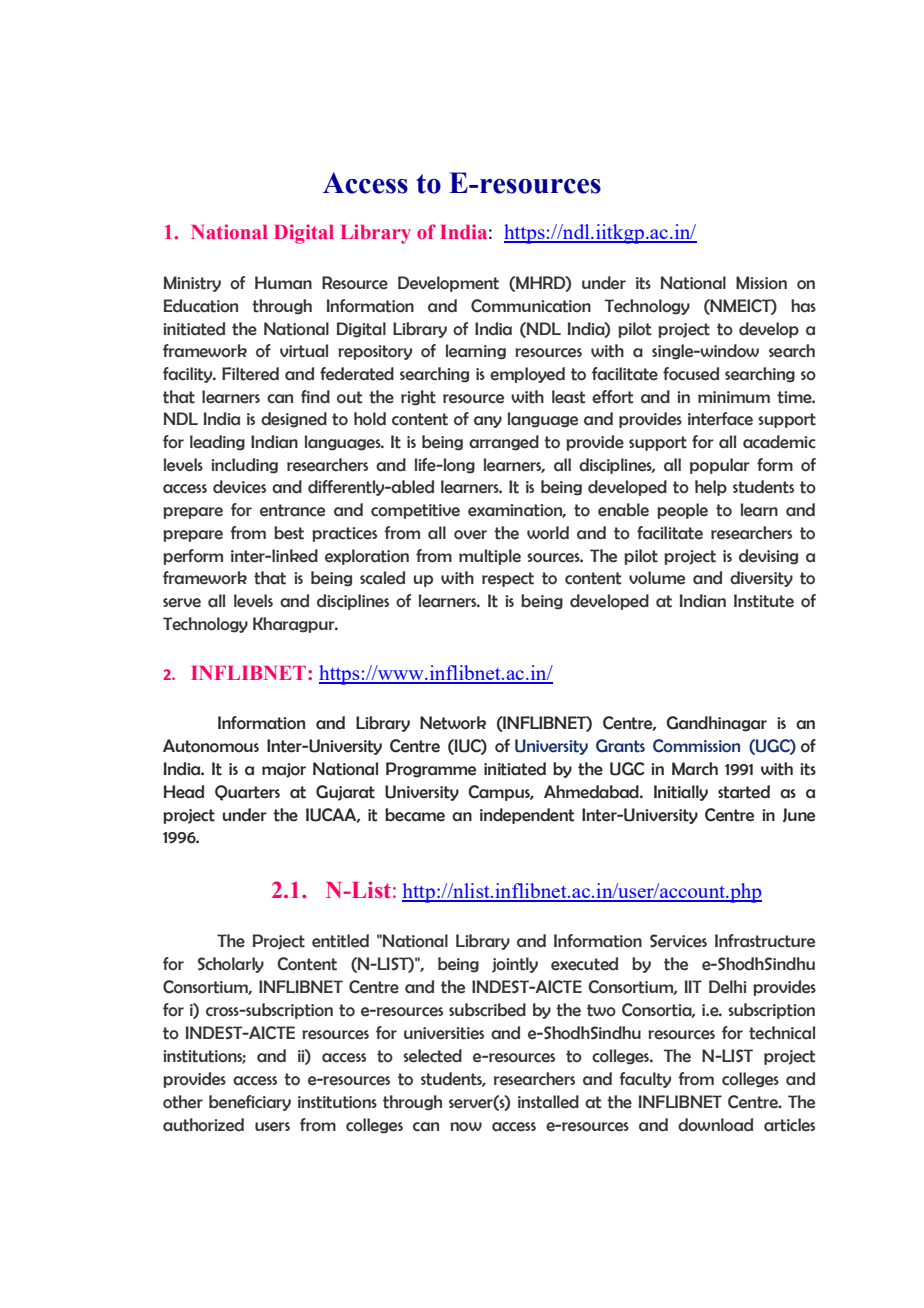  What do you see at coordinates (466, 1127) in the screenshot?
I see `now` at bounding box center [466, 1127].
